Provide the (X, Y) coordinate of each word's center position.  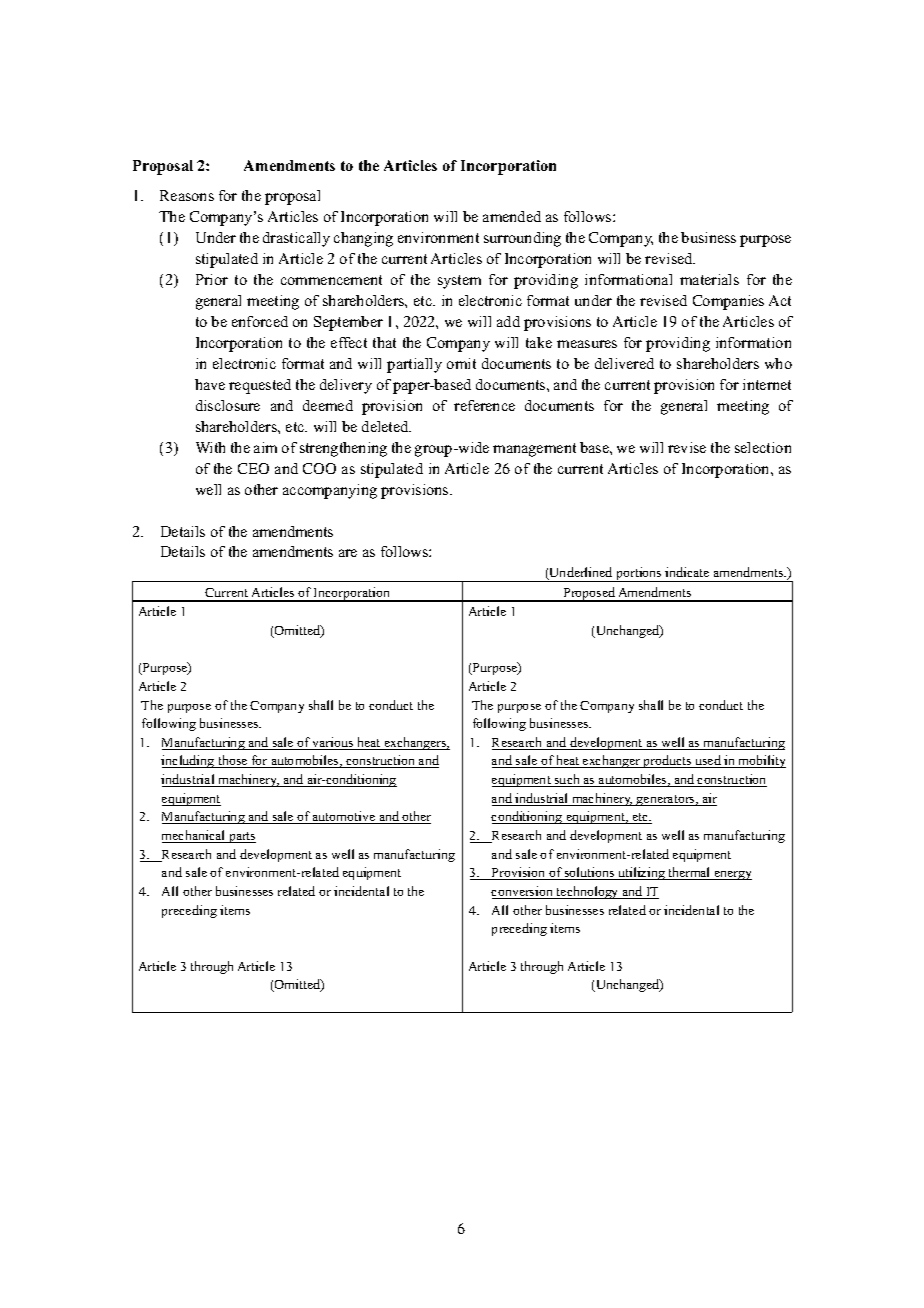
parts (241, 837)
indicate (687, 572)
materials (709, 279)
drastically (296, 239)
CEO (253, 468)
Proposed (589, 594)
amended (512, 216)
